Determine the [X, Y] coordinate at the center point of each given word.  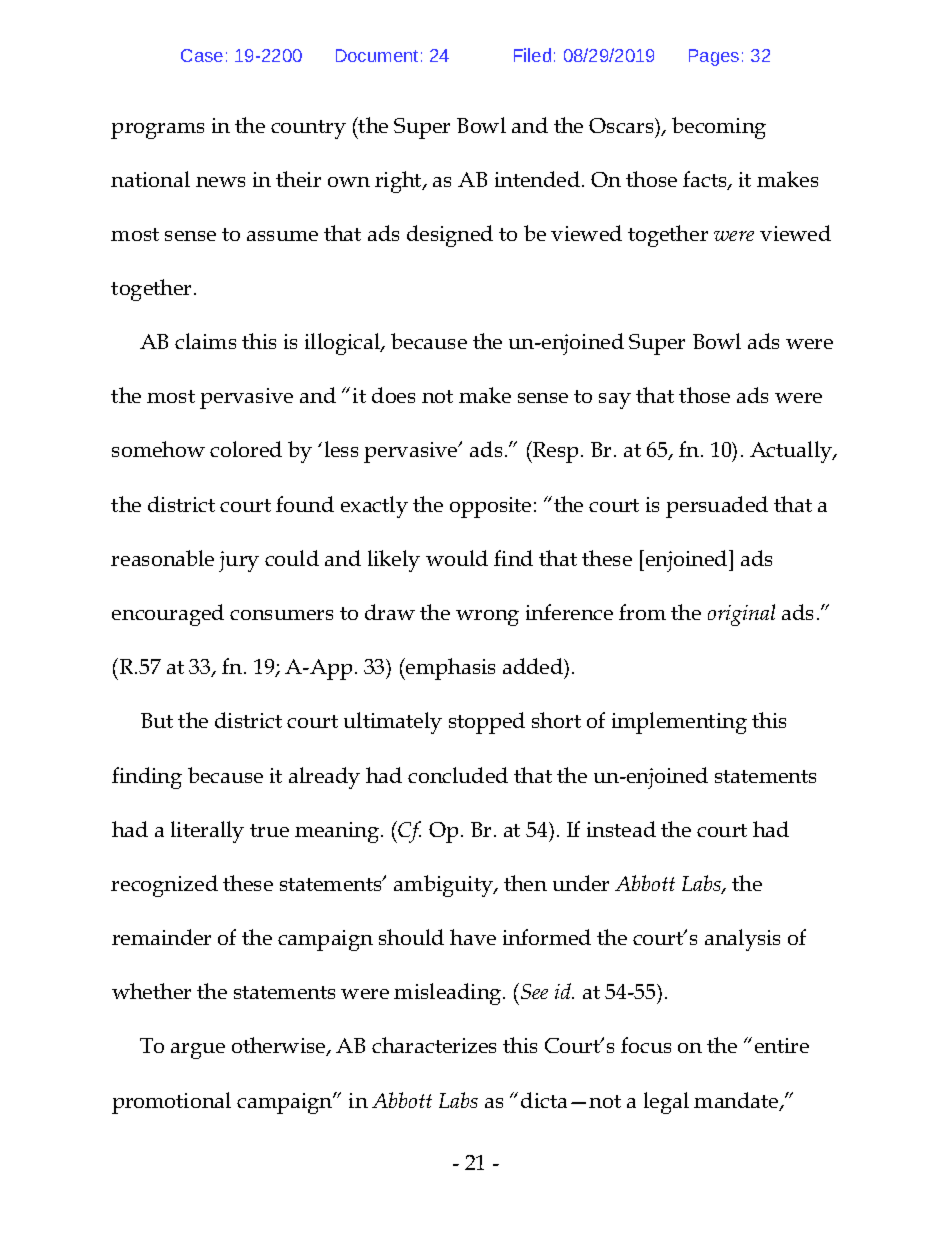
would [457, 558]
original [741, 615]
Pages [714, 57]
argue [198, 1051]
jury [239, 561]
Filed [532, 55]
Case [202, 55]
